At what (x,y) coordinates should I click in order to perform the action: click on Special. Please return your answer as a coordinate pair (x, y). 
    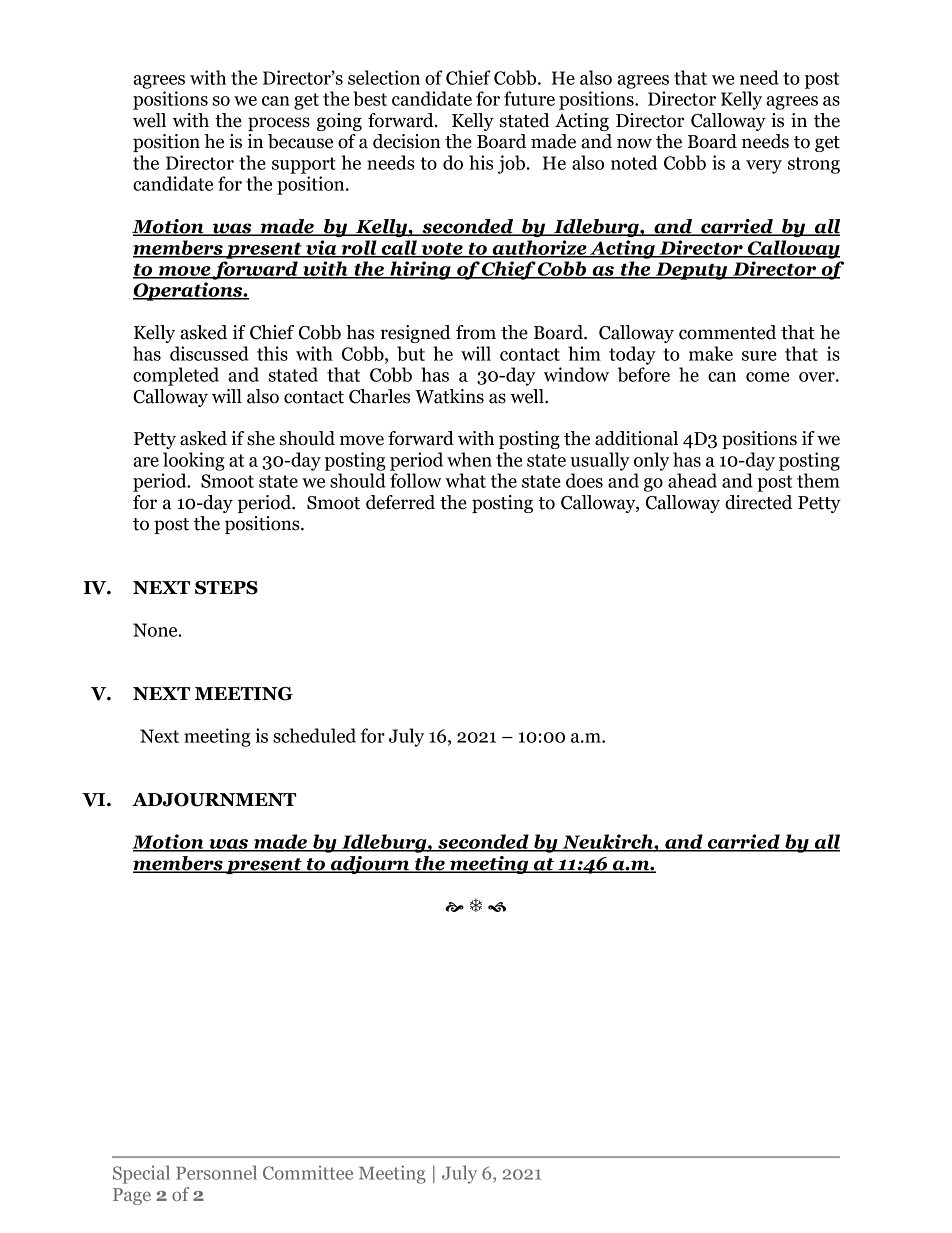
    Looking at the image, I should click on (141, 1174).
